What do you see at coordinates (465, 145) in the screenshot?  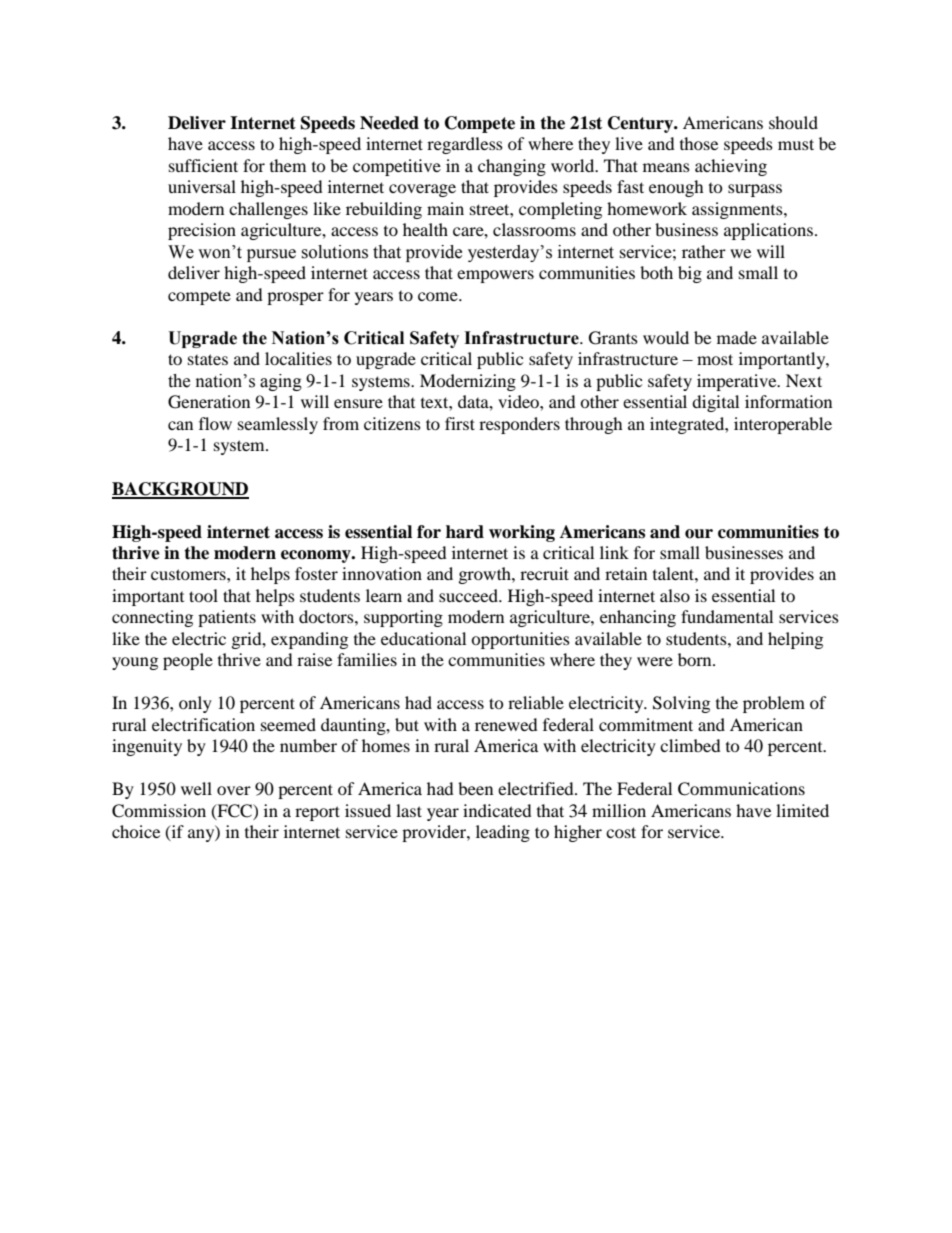 I see `regardless` at bounding box center [465, 145].
